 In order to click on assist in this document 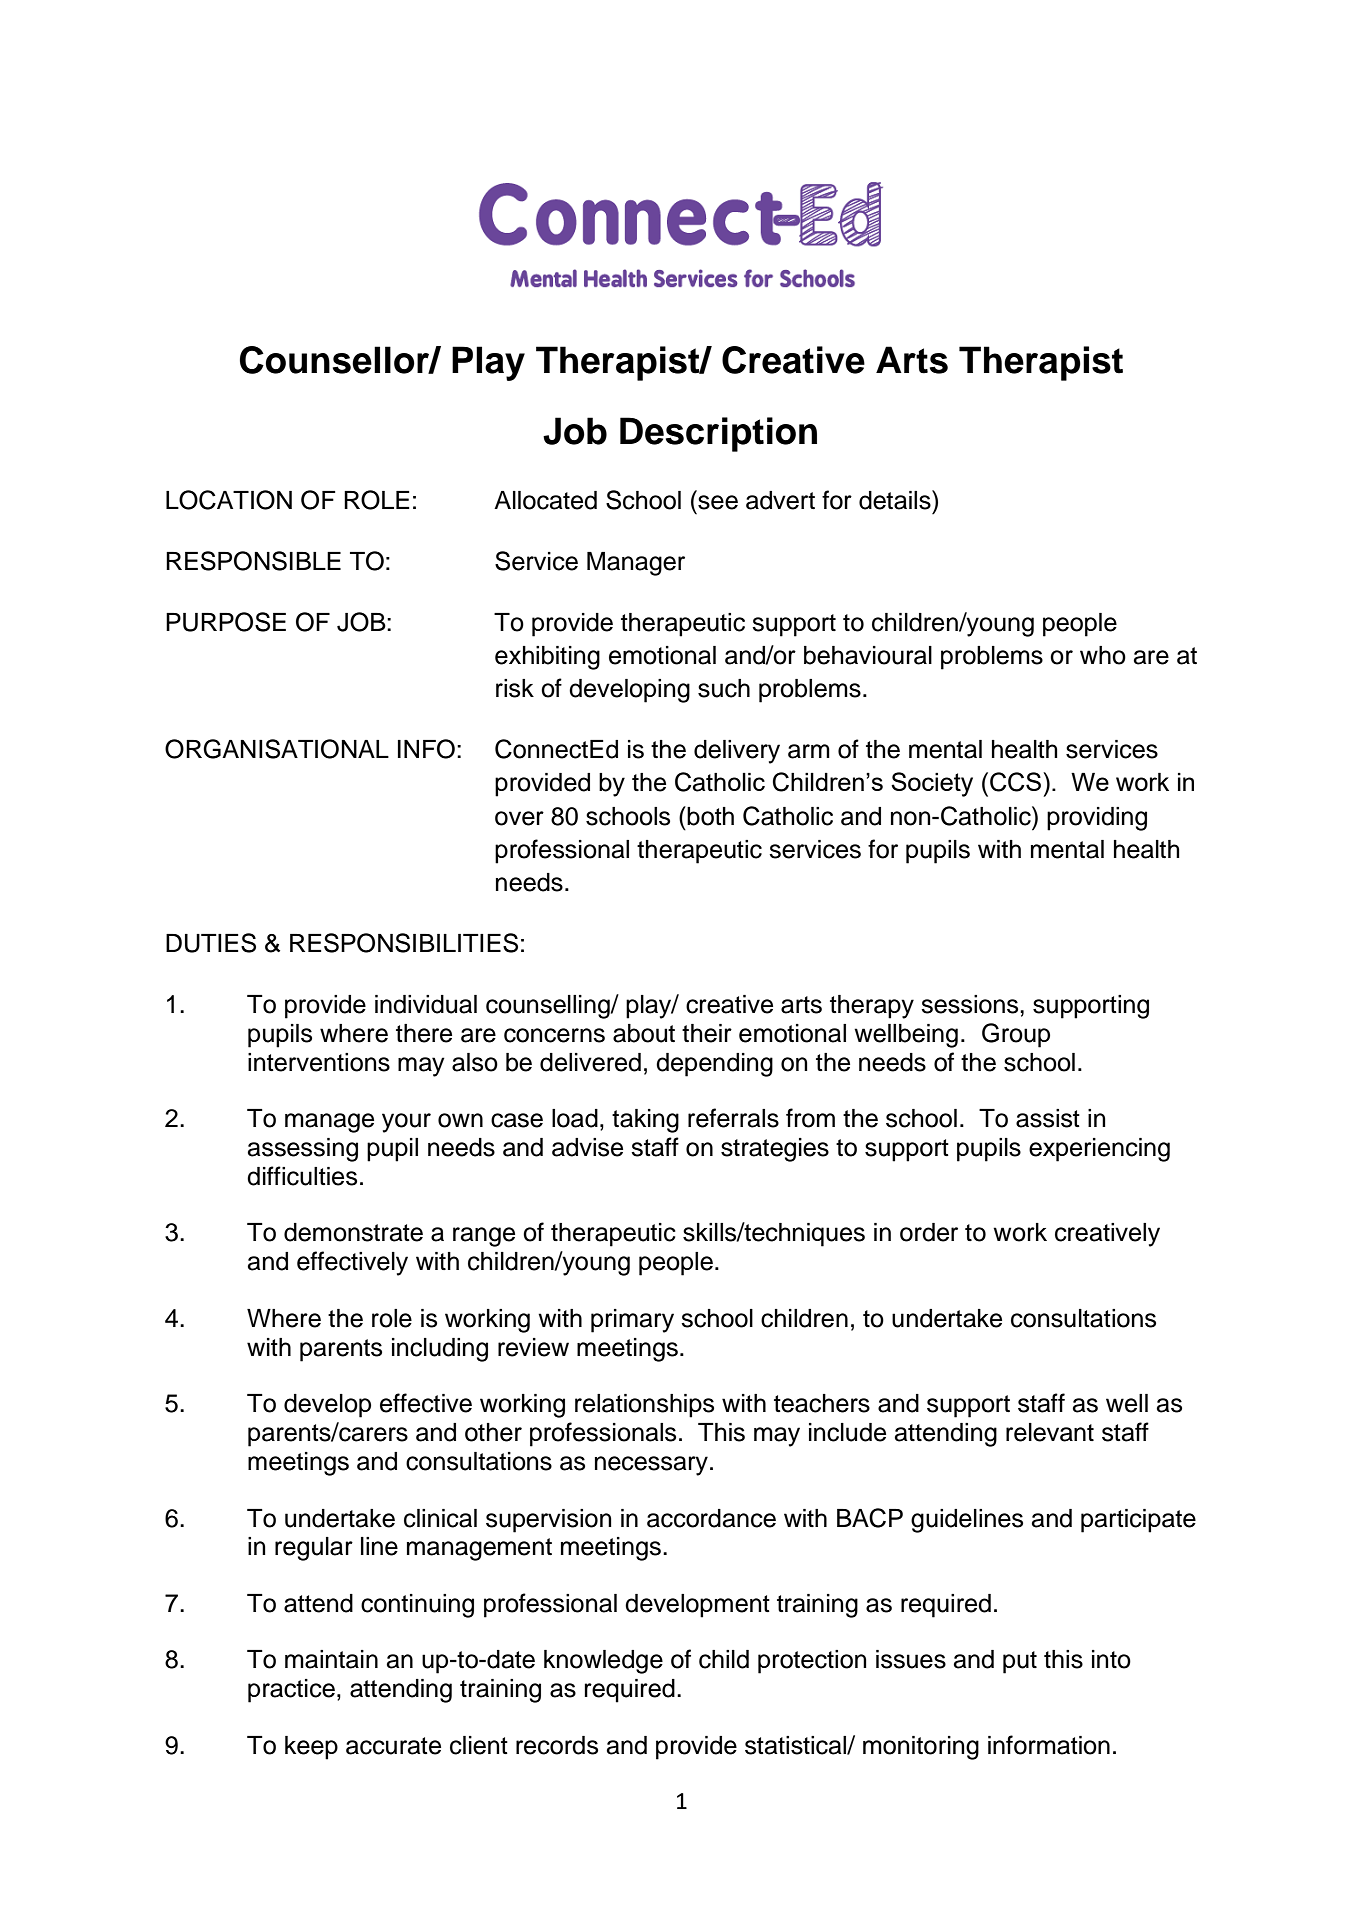, I will do `click(1048, 1118)`.
